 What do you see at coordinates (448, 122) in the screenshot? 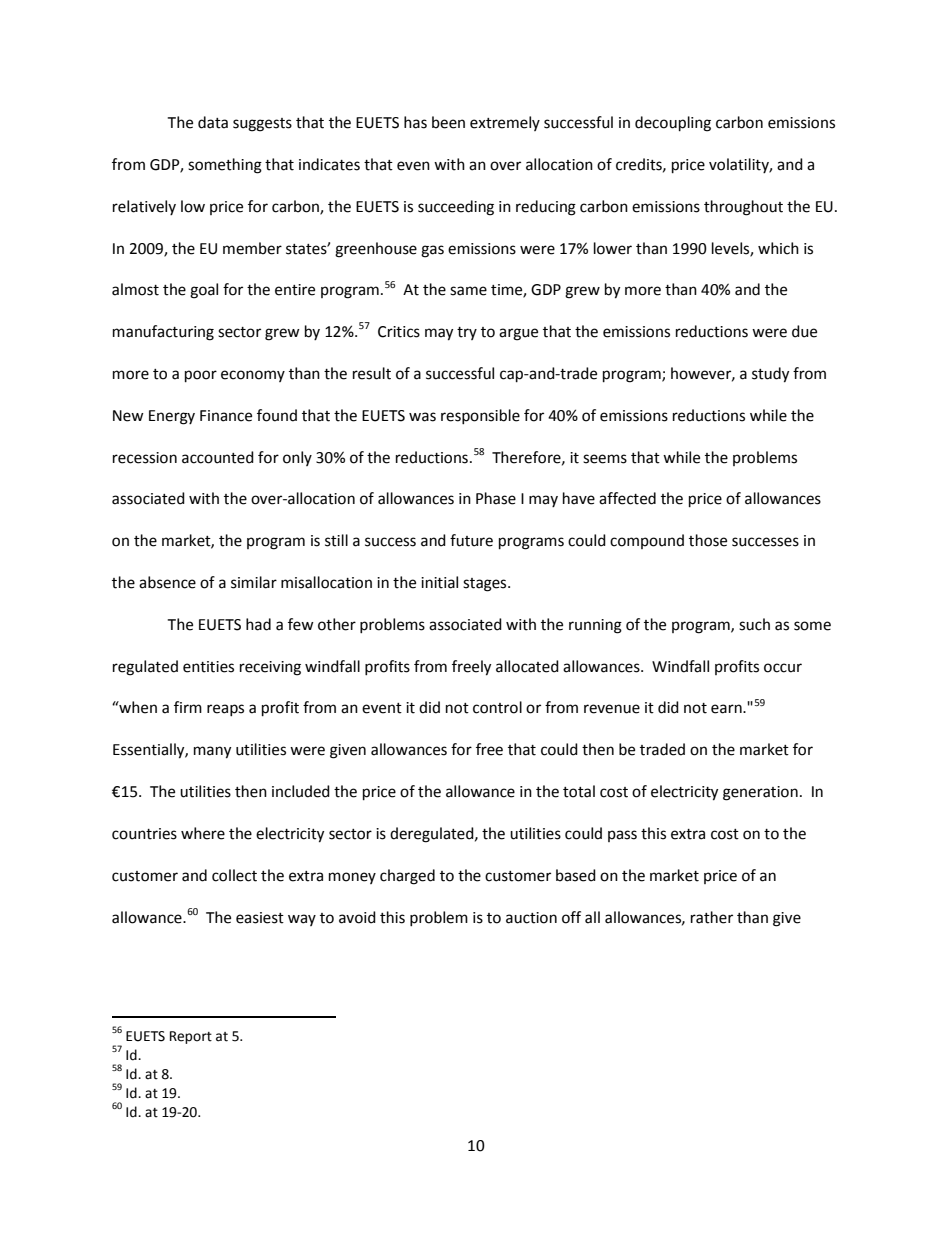
I see `been` at bounding box center [448, 122].
